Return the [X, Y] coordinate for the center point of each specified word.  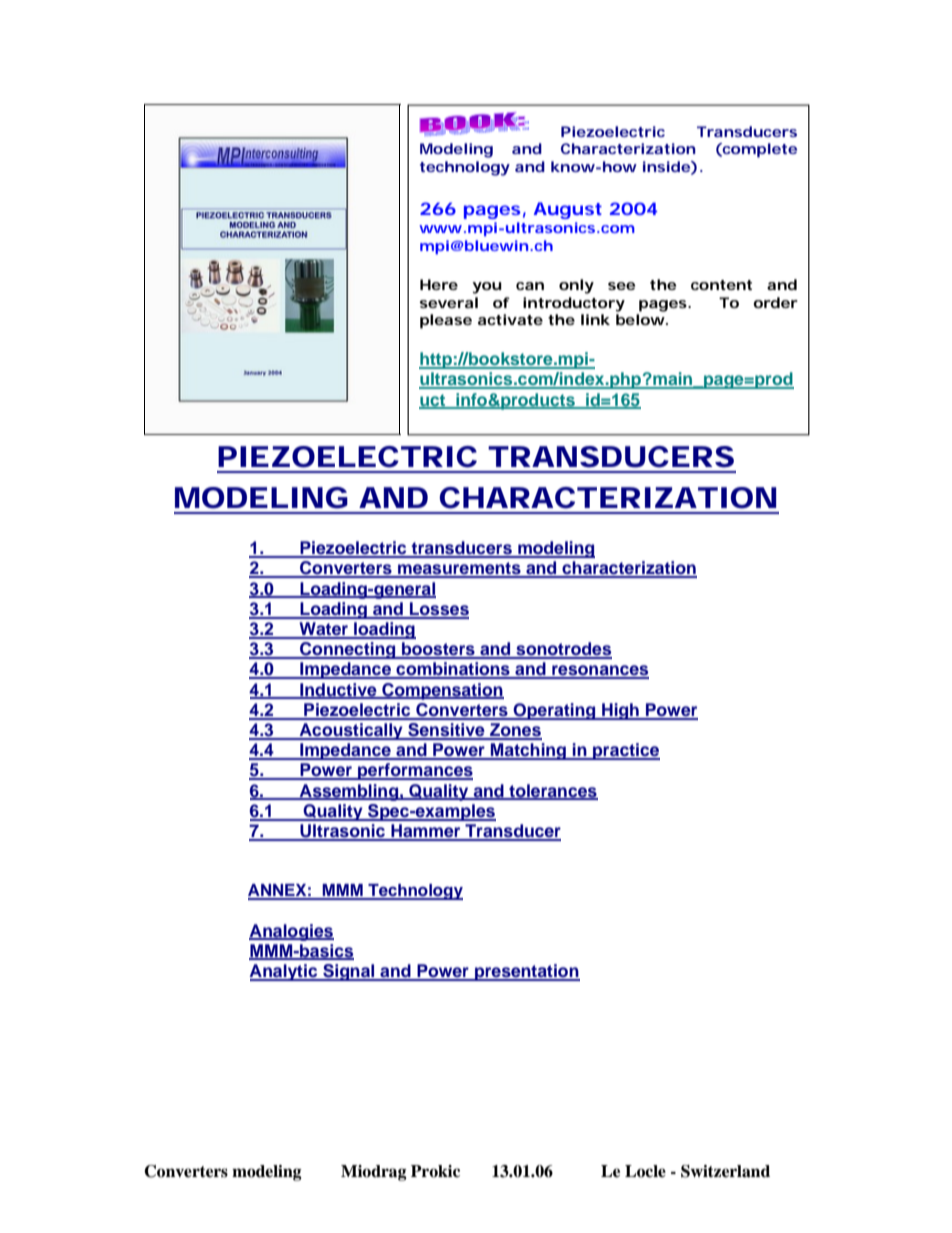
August [568, 210]
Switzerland [725, 1171]
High [620, 711]
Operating [555, 711]
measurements [459, 569]
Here [439, 284]
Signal [349, 972]
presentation [526, 972]
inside [666, 166]
